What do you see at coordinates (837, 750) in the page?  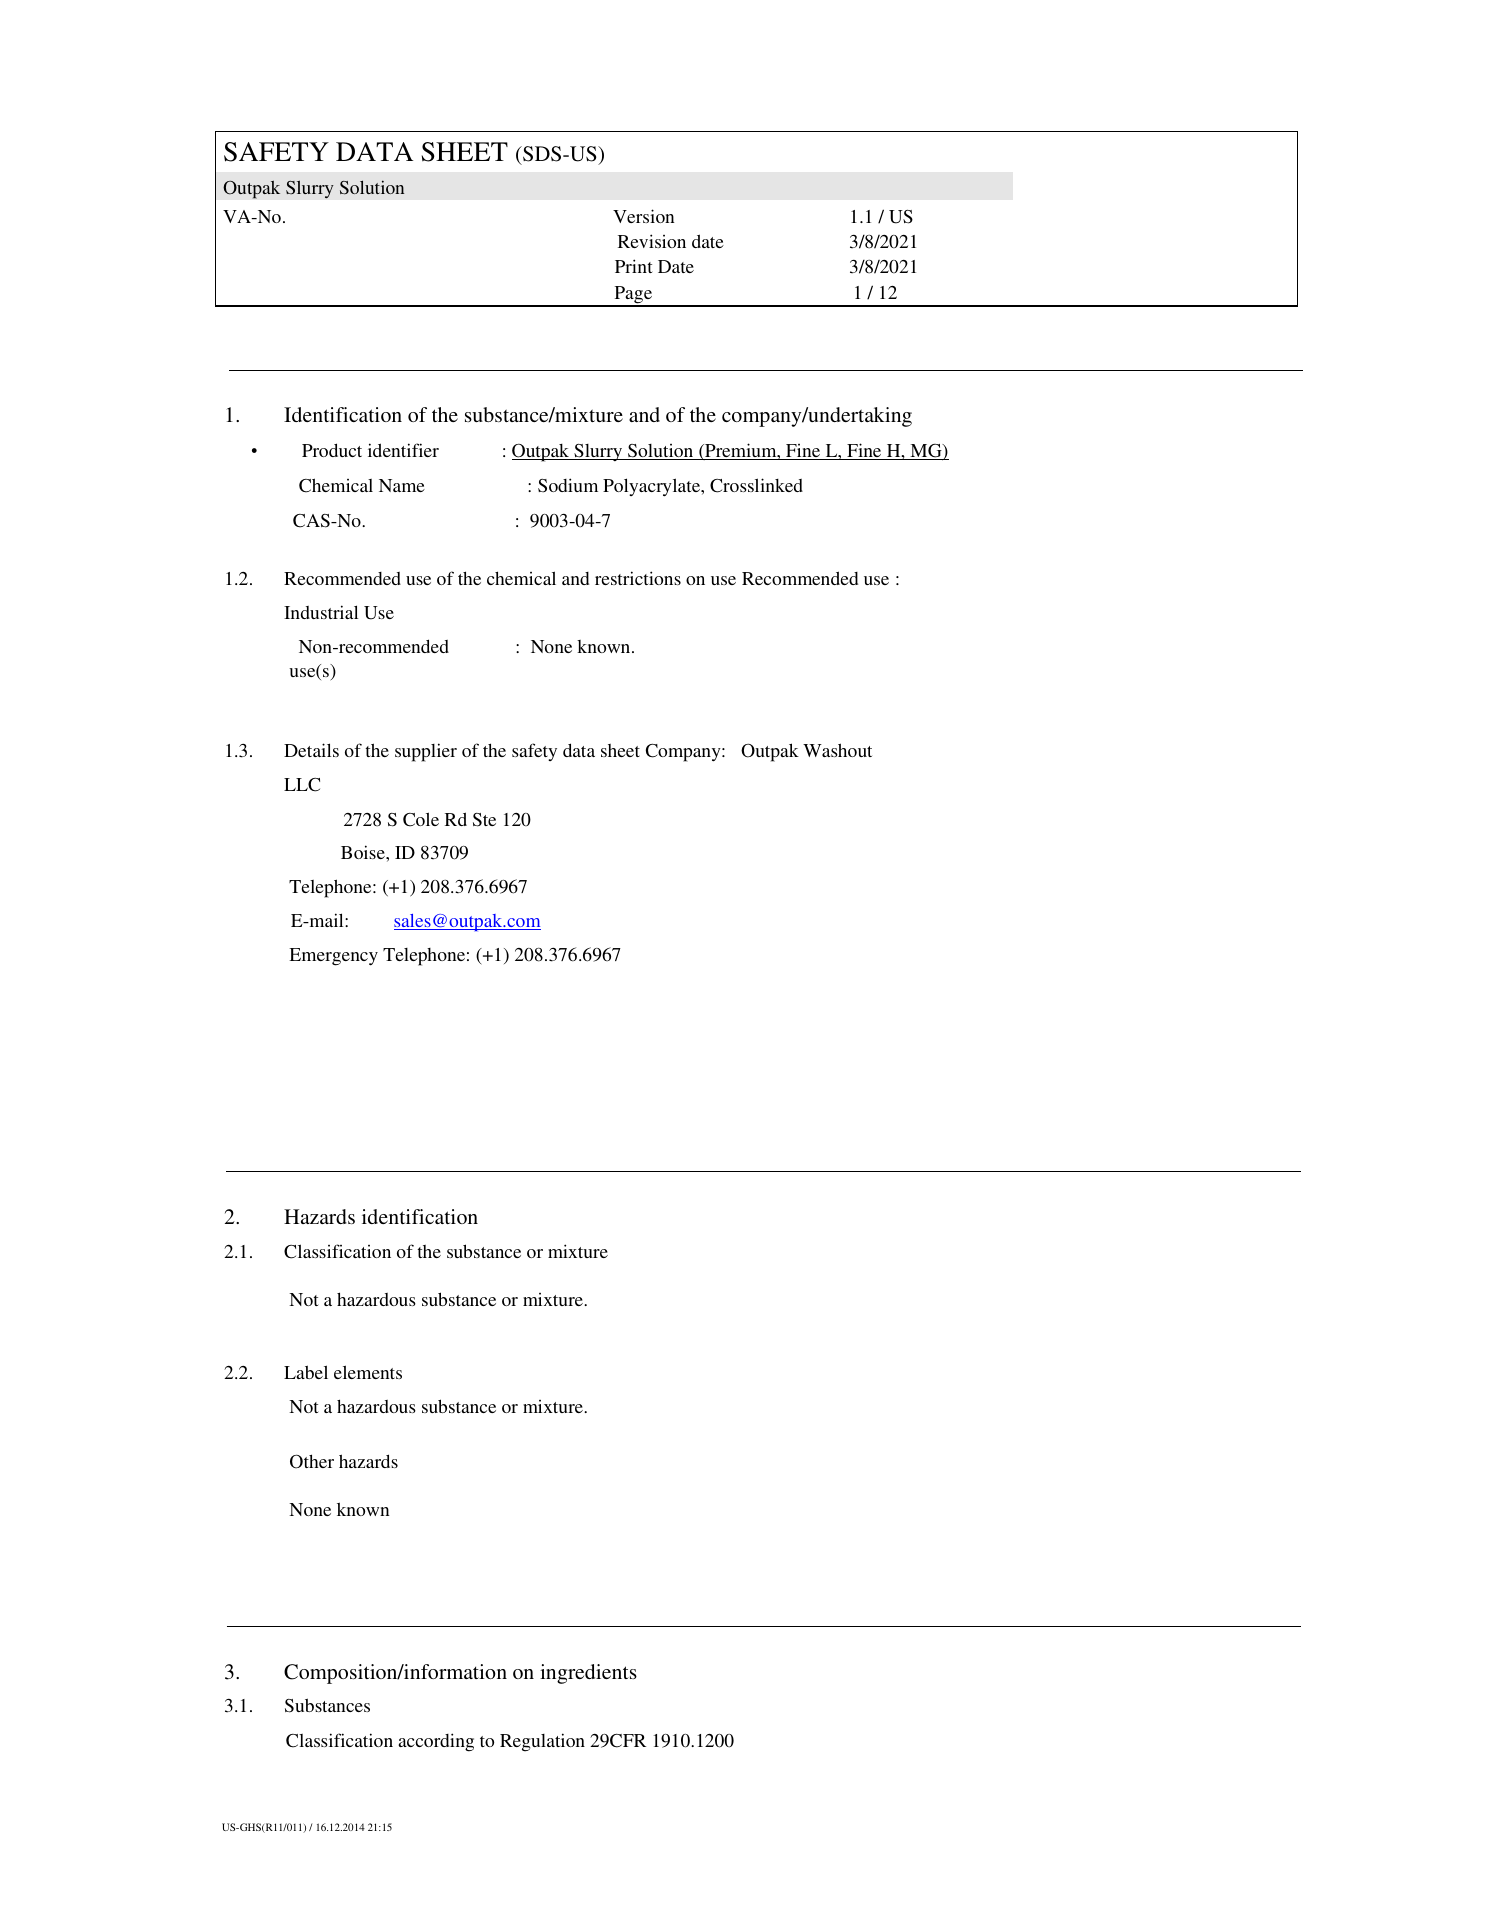 I see `Washout` at bounding box center [837, 750].
